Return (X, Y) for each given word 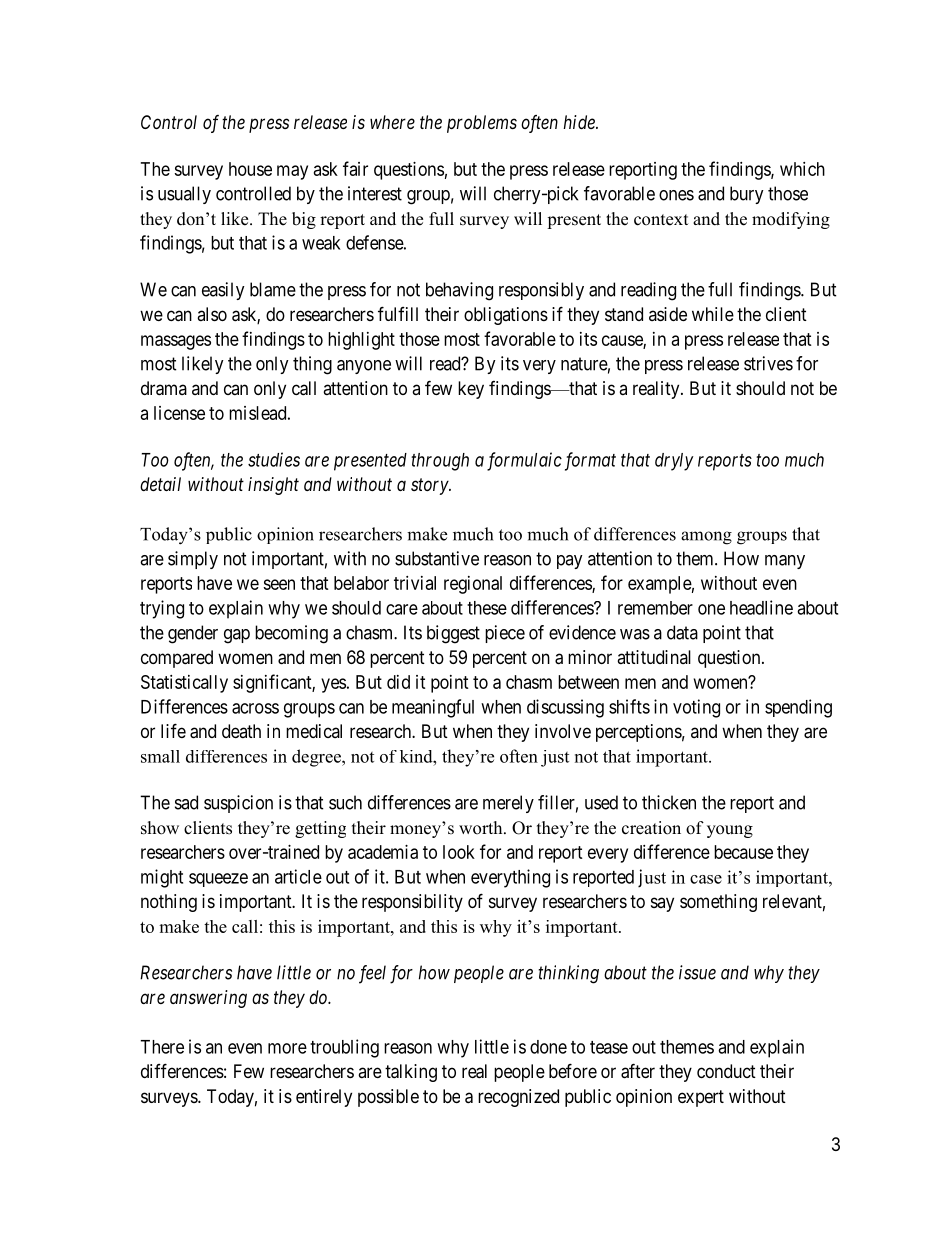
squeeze (218, 880)
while (713, 314)
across (255, 708)
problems (482, 124)
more (287, 1048)
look (459, 852)
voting (696, 708)
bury (747, 195)
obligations (506, 316)
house (250, 169)
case (706, 879)
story (430, 486)
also (212, 314)
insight (273, 486)
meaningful (433, 708)
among (706, 538)
